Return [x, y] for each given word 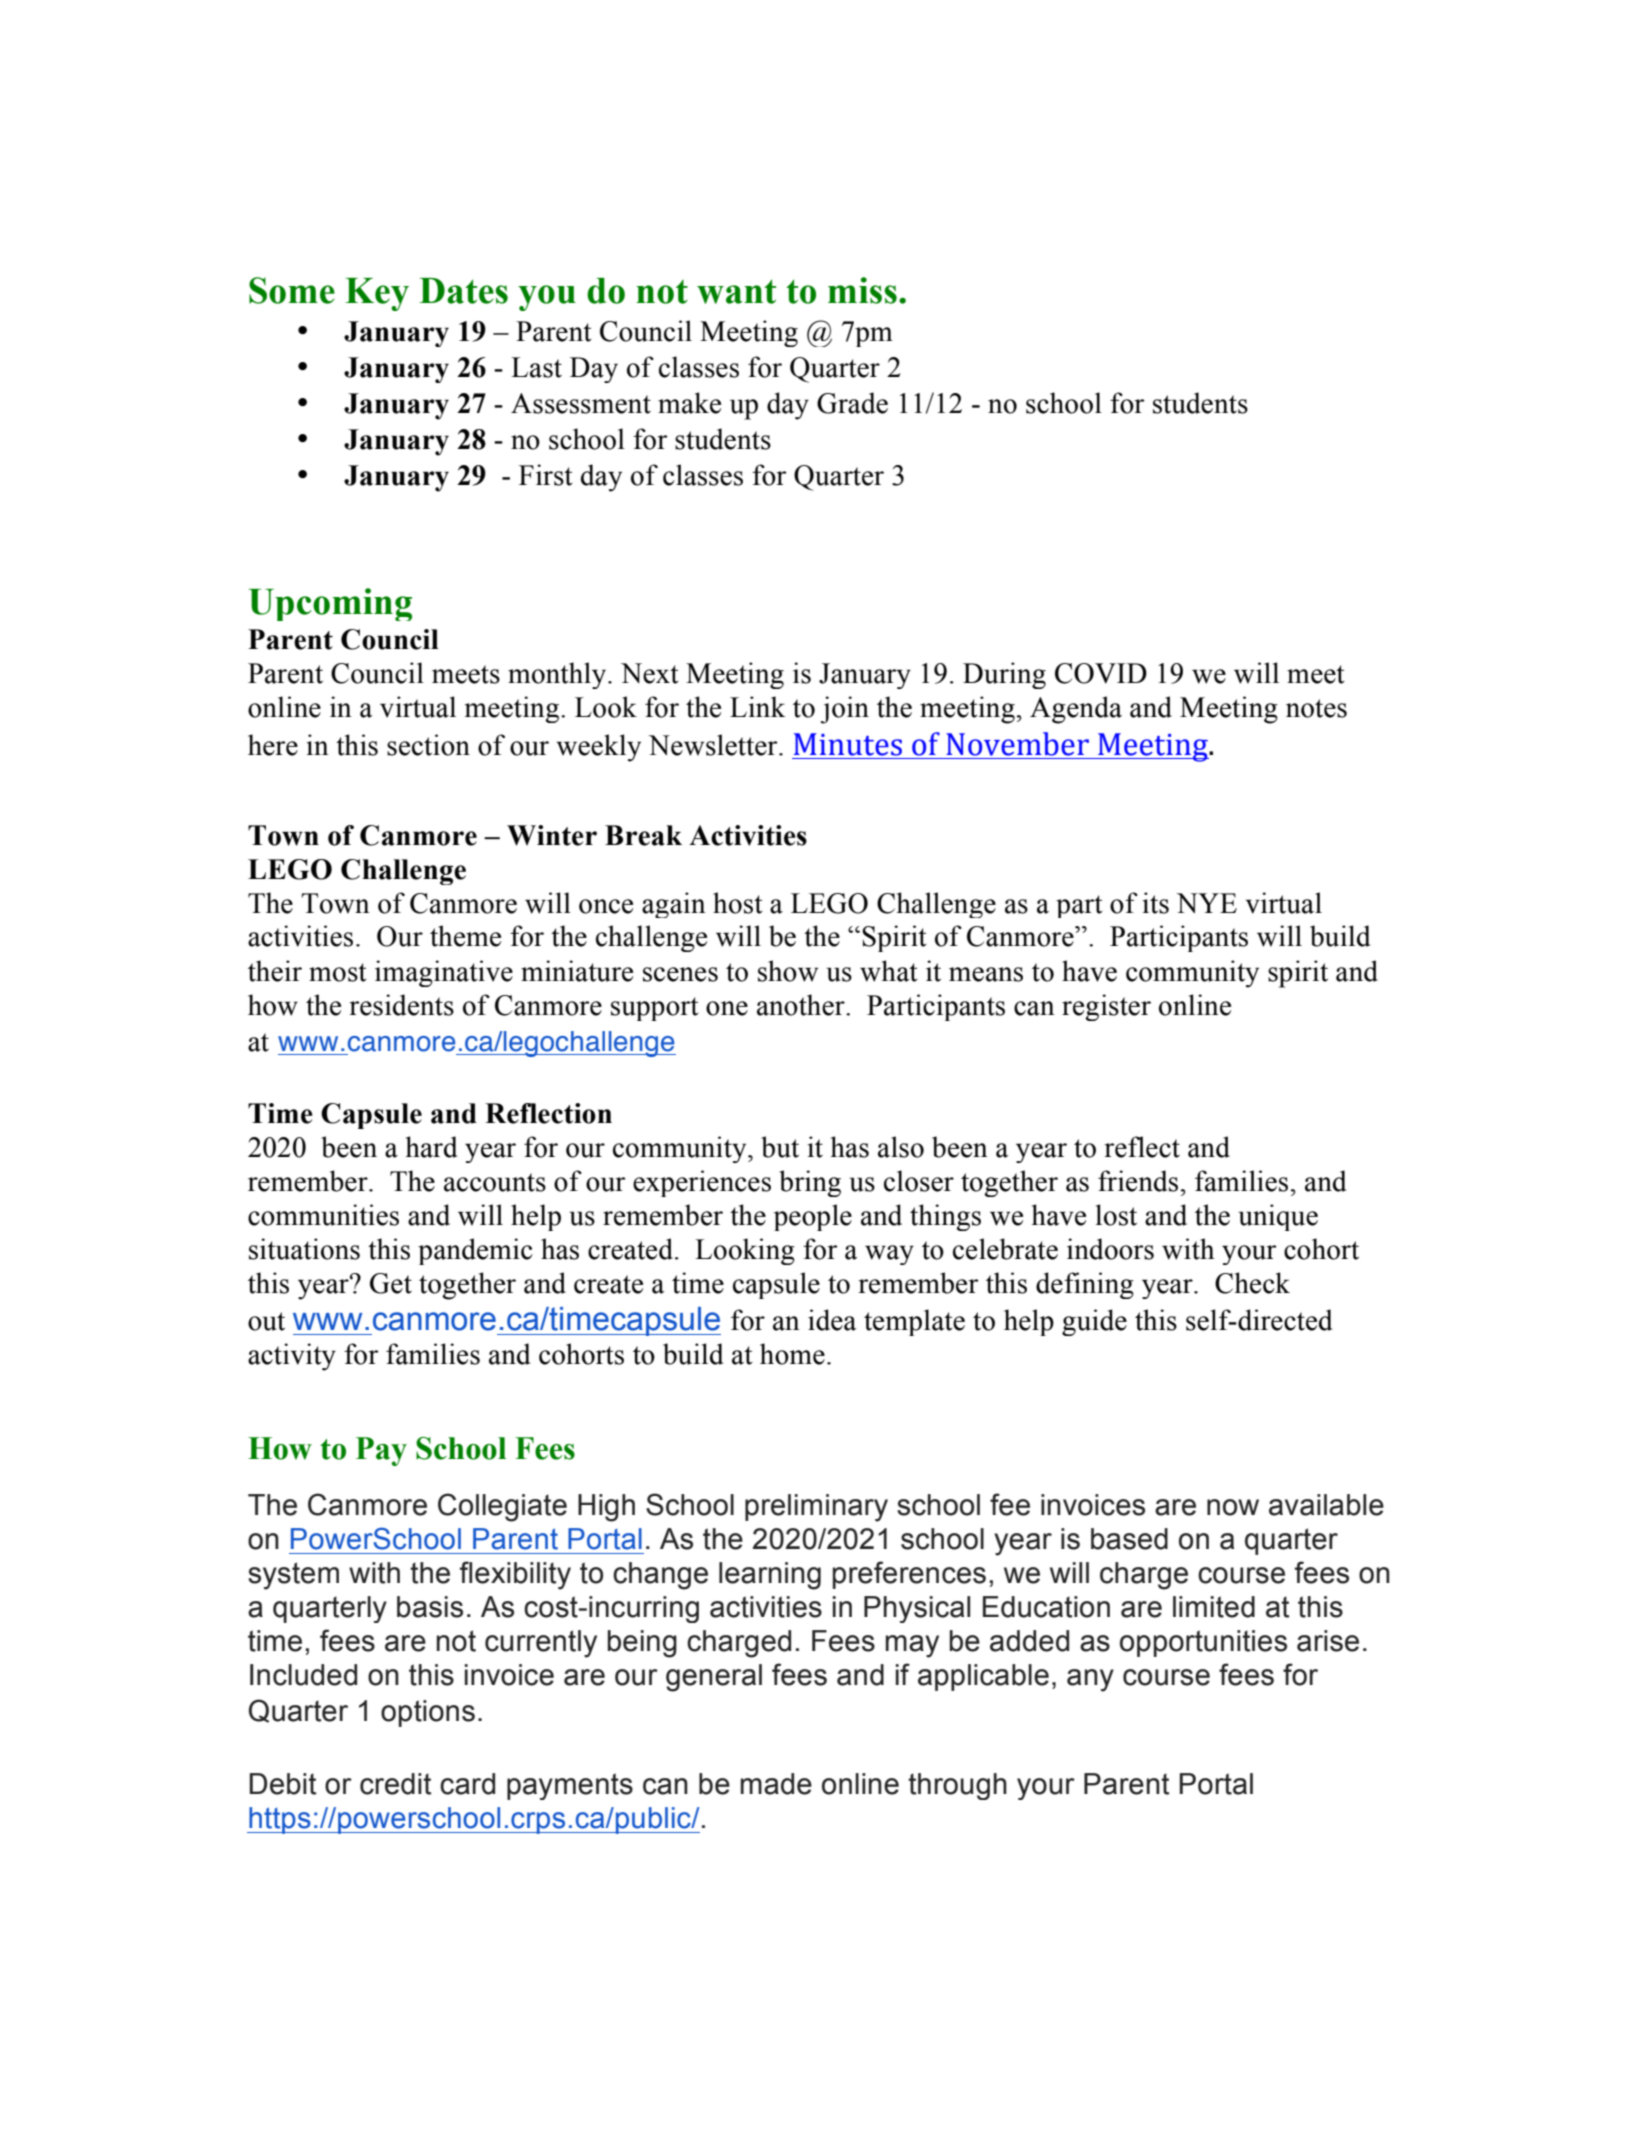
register [1106, 1007]
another [802, 1005]
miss [862, 290]
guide [1094, 1322]
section [428, 745]
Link [758, 706]
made [776, 1784]
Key [377, 294]
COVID [1101, 673]
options [428, 1713]
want [736, 291]
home [792, 1354]
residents [402, 1005]
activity [292, 1357]
